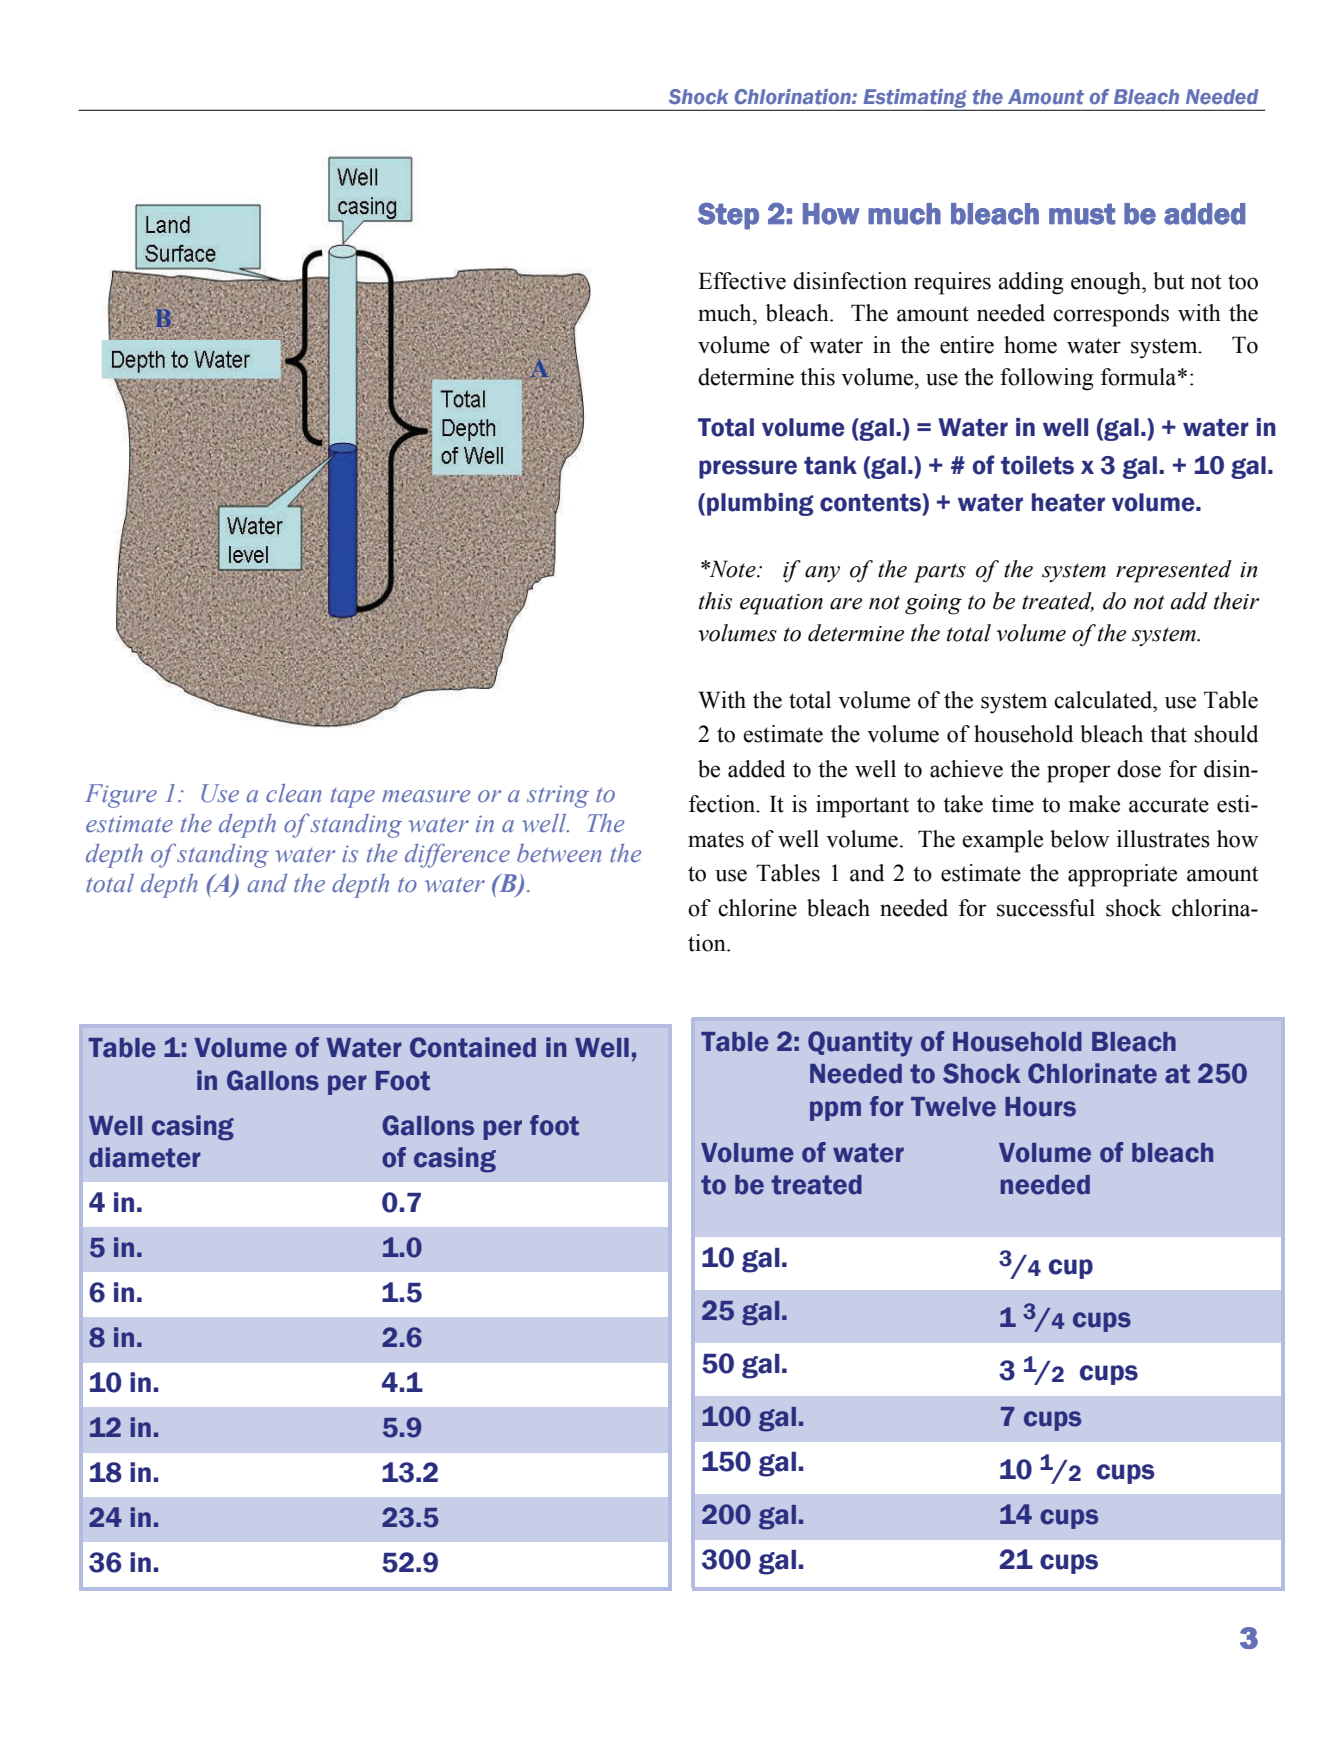 The height and width of the screenshot is (1739, 1344). Describe the element at coordinates (1040, 1107) in the screenshot. I see `Hours` at that location.
